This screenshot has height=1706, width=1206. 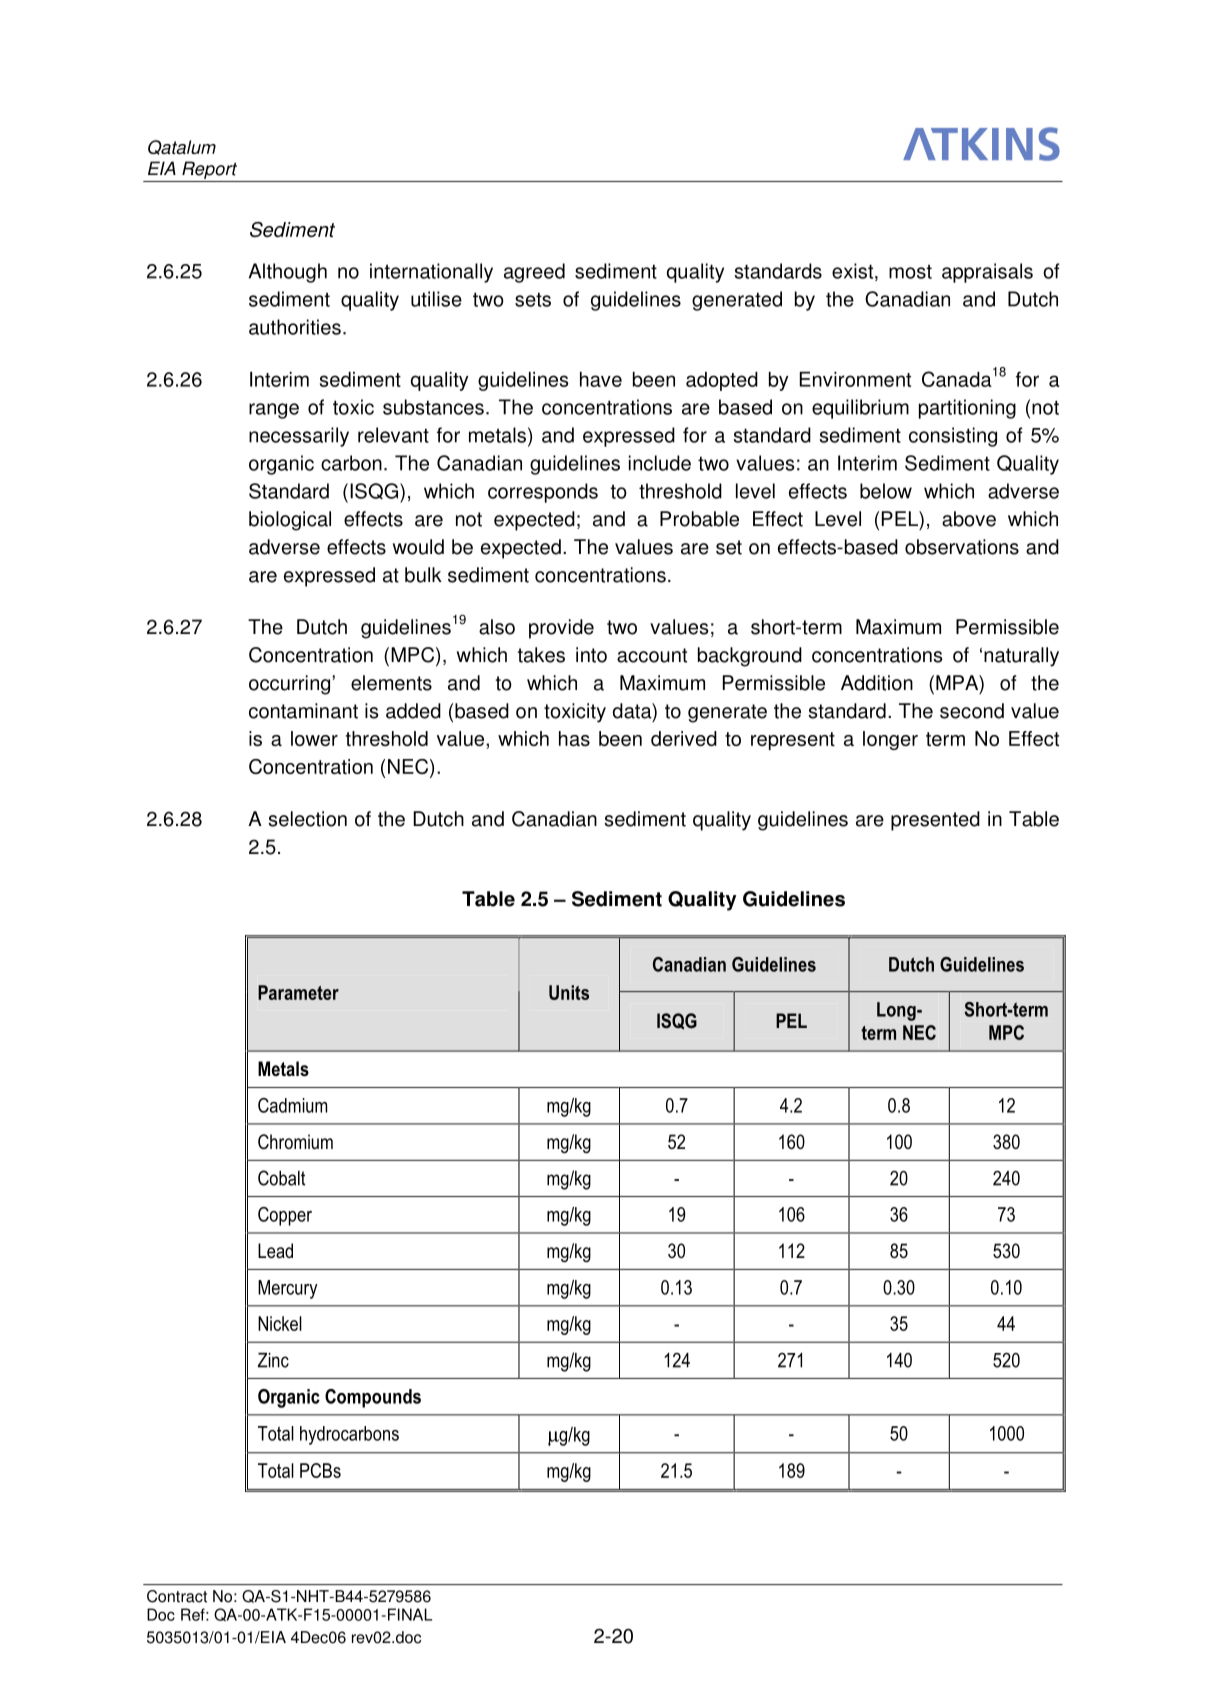 What do you see at coordinates (534, 273) in the screenshot?
I see `agreed` at bounding box center [534, 273].
